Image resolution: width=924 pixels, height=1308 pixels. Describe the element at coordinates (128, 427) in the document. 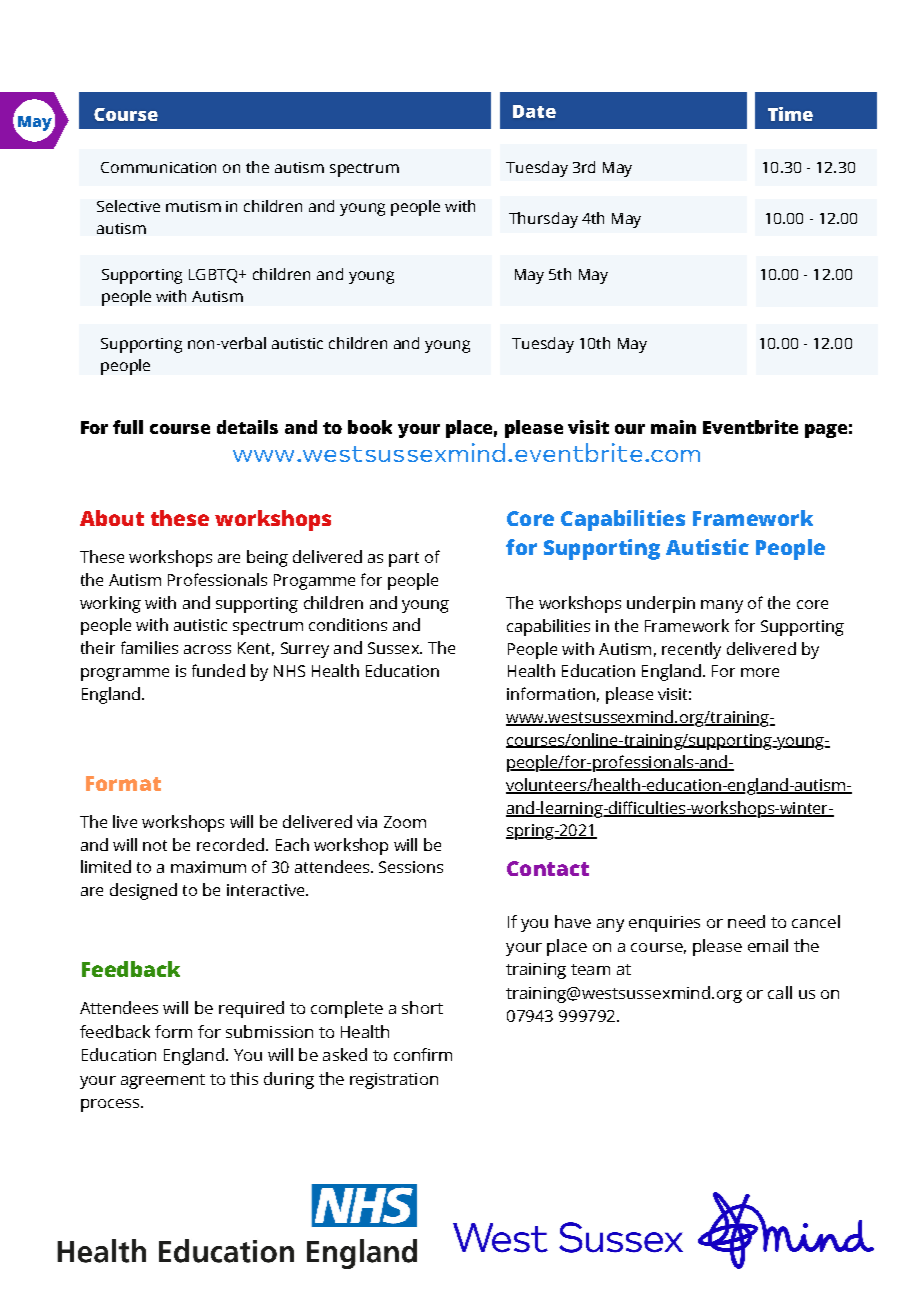

I see `full` at that location.
